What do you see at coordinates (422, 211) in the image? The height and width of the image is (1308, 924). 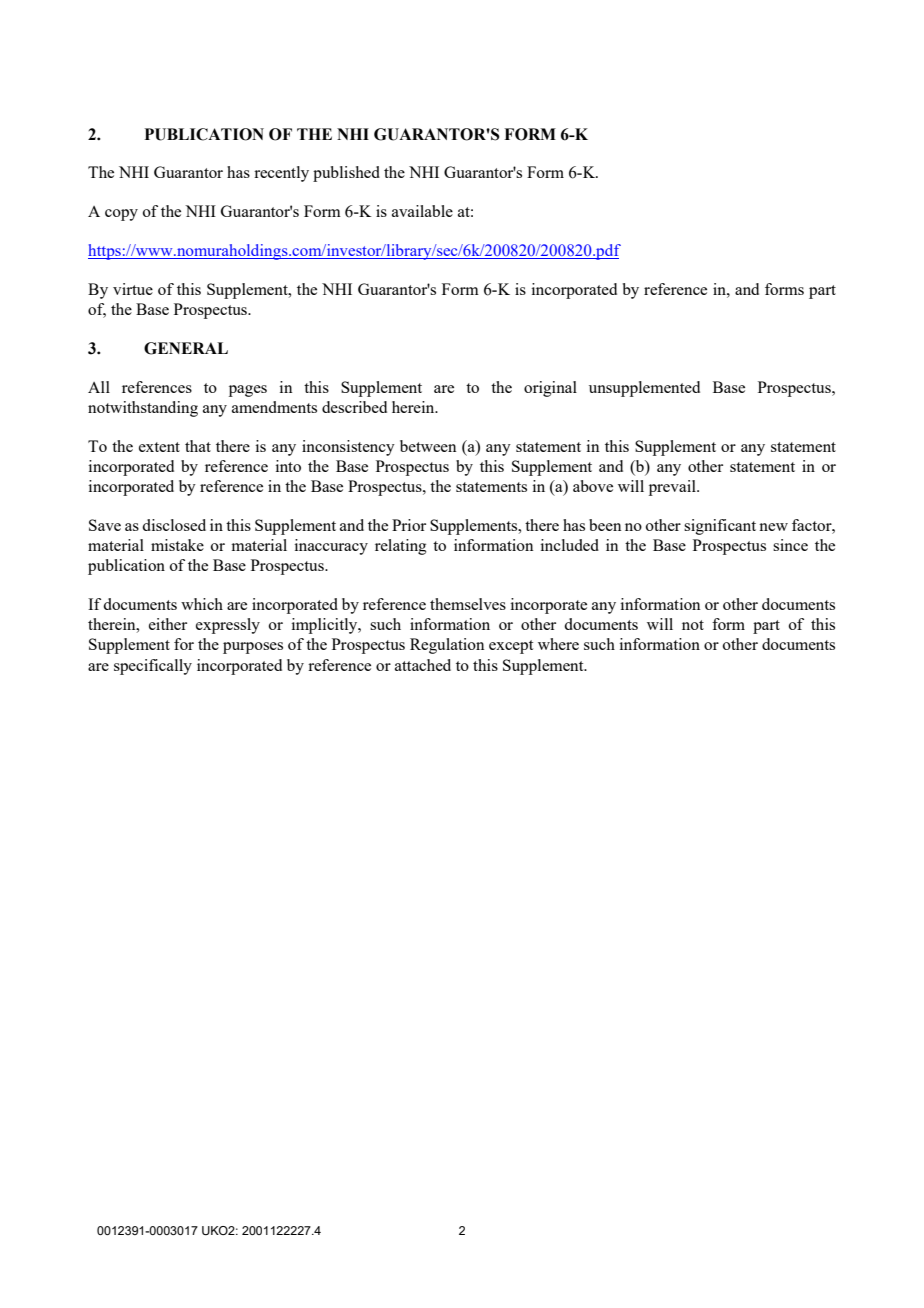 I see `available` at bounding box center [422, 211].
